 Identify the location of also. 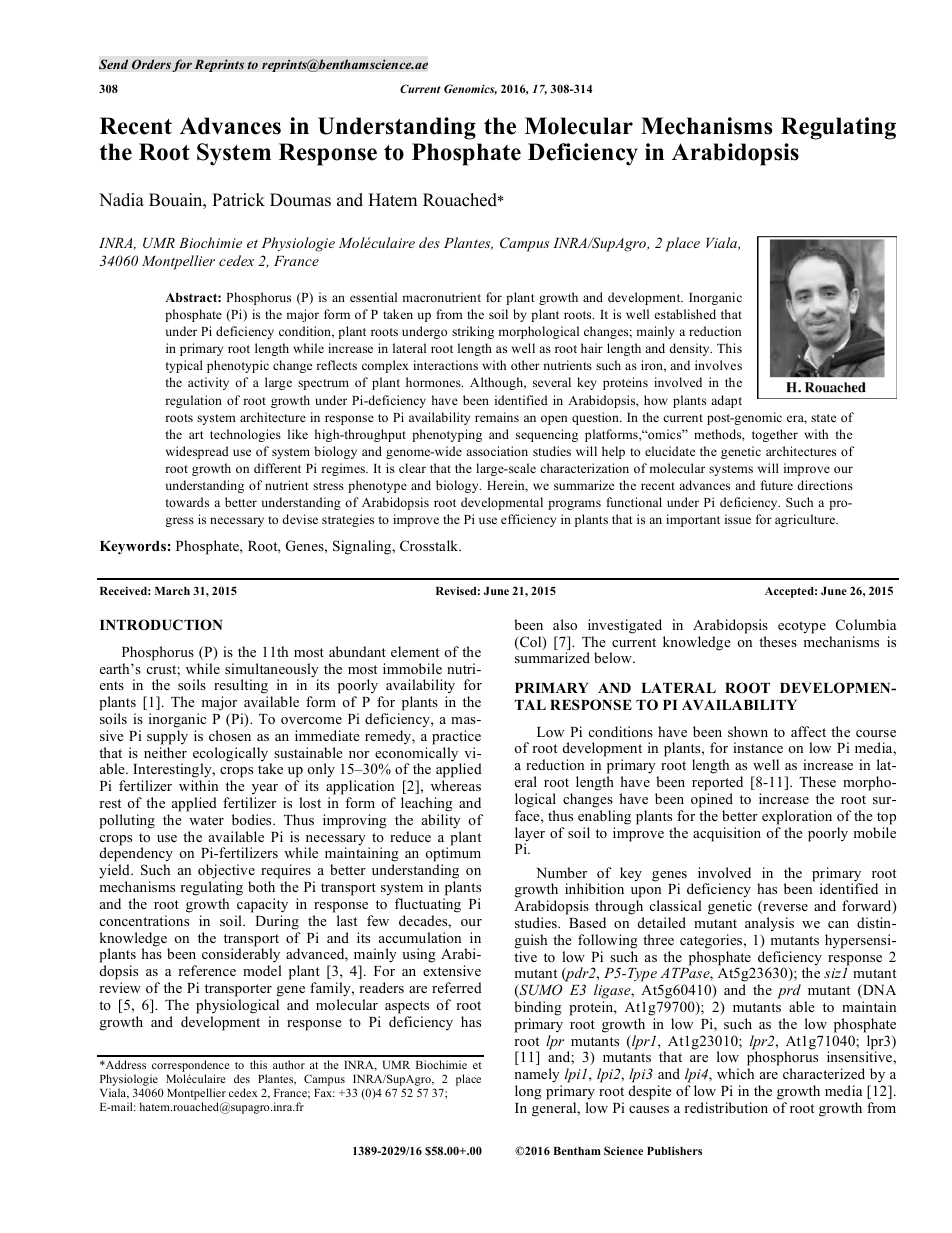
(565, 624).
